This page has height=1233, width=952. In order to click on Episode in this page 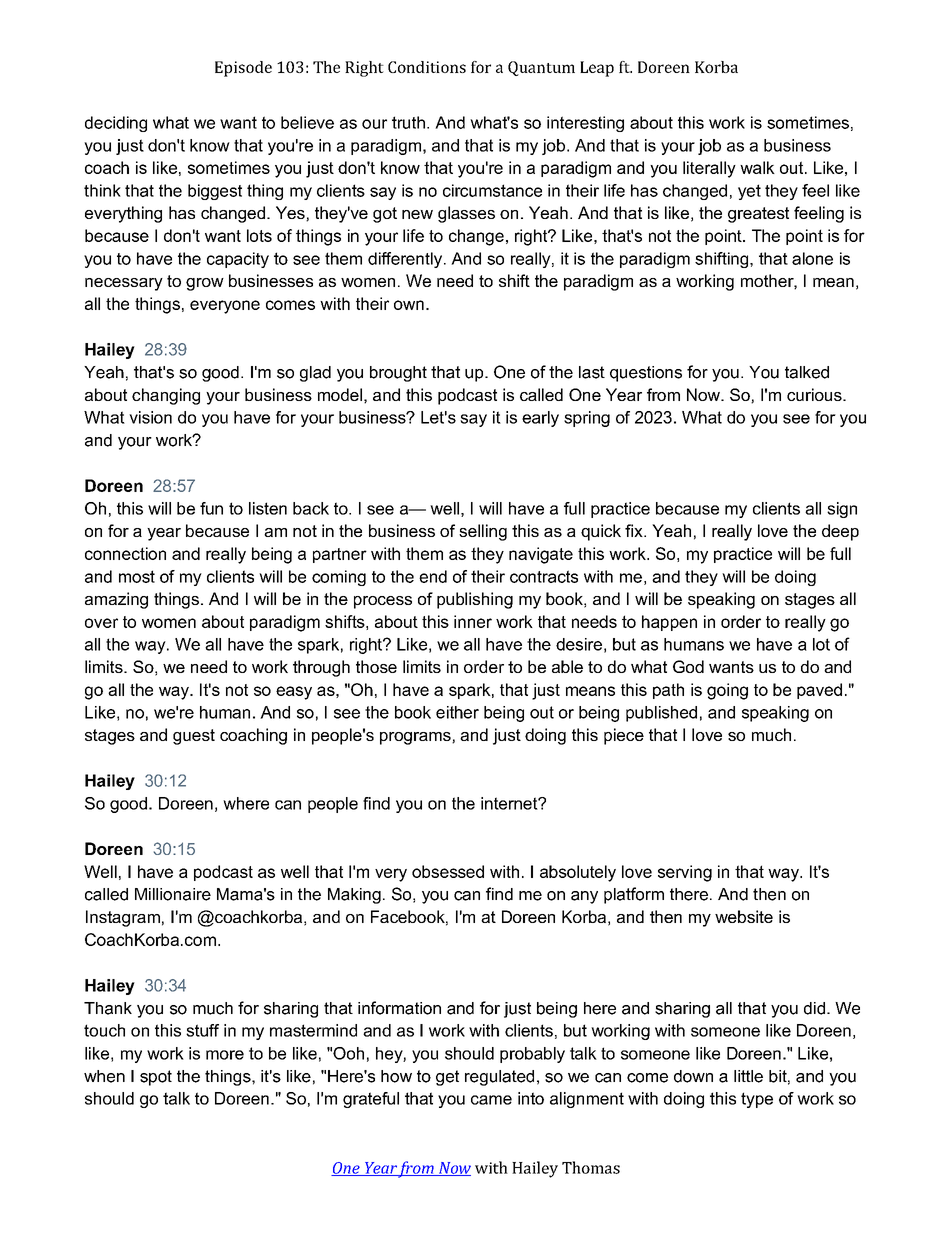, I will do `click(243, 69)`.
